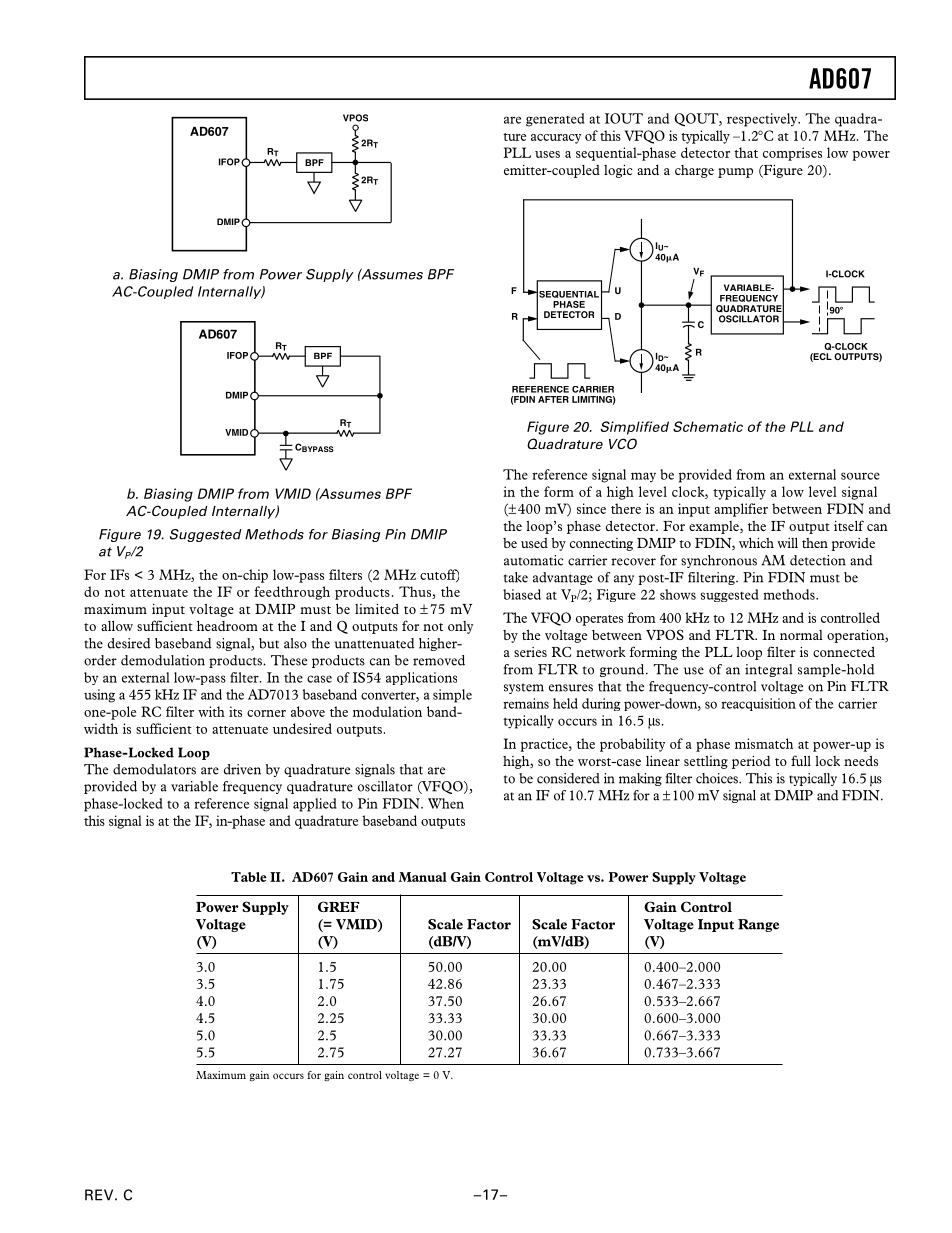  Describe the element at coordinates (461, 627) in the page. I see `only` at that location.
